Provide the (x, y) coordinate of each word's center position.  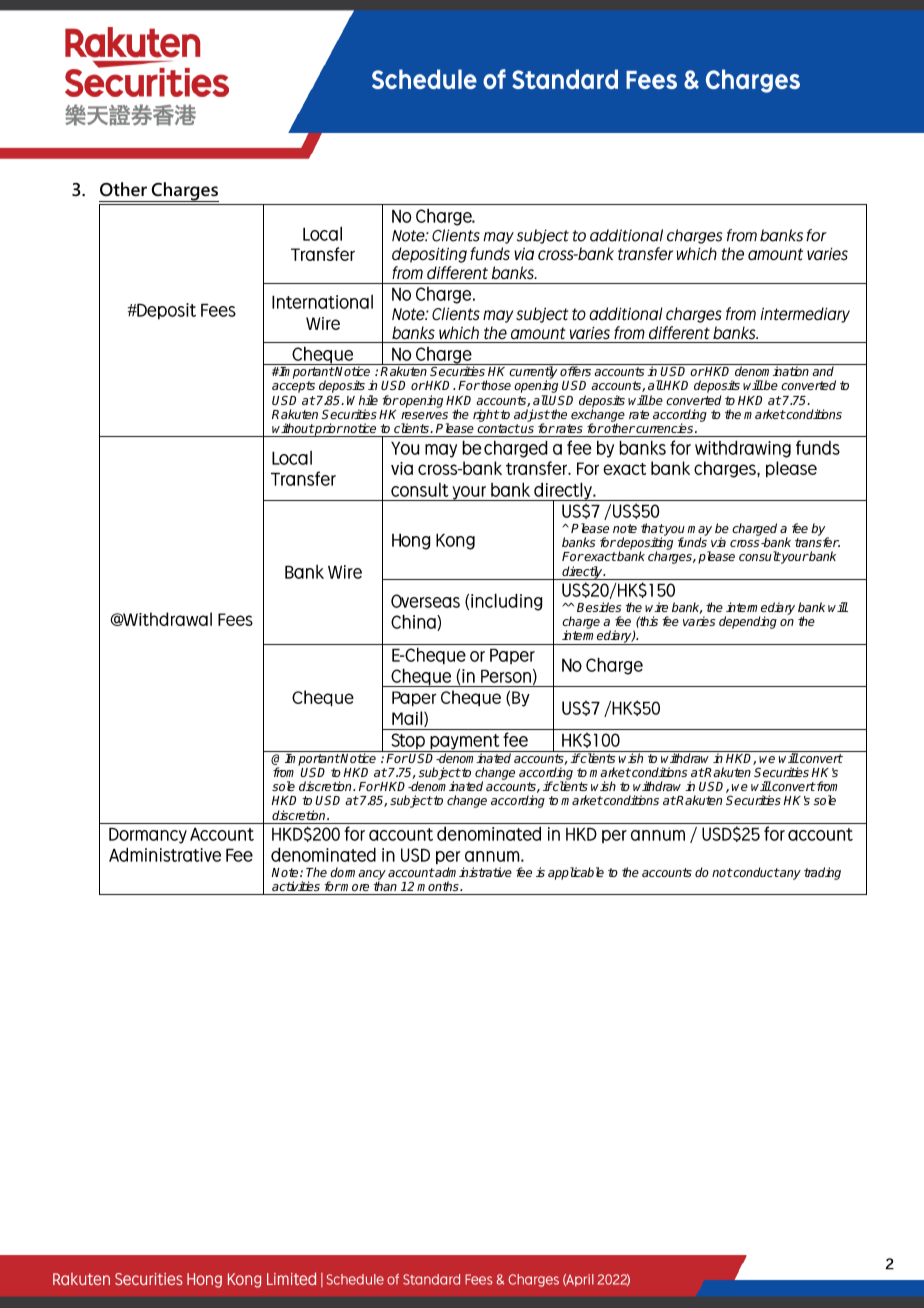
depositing (645, 545)
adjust (532, 416)
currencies (666, 428)
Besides (599, 607)
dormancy (357, 874)
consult (760, 556)
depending (748, 622)
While (362, 400)
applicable (576, 873)
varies (699, 621)
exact (600, 556)
